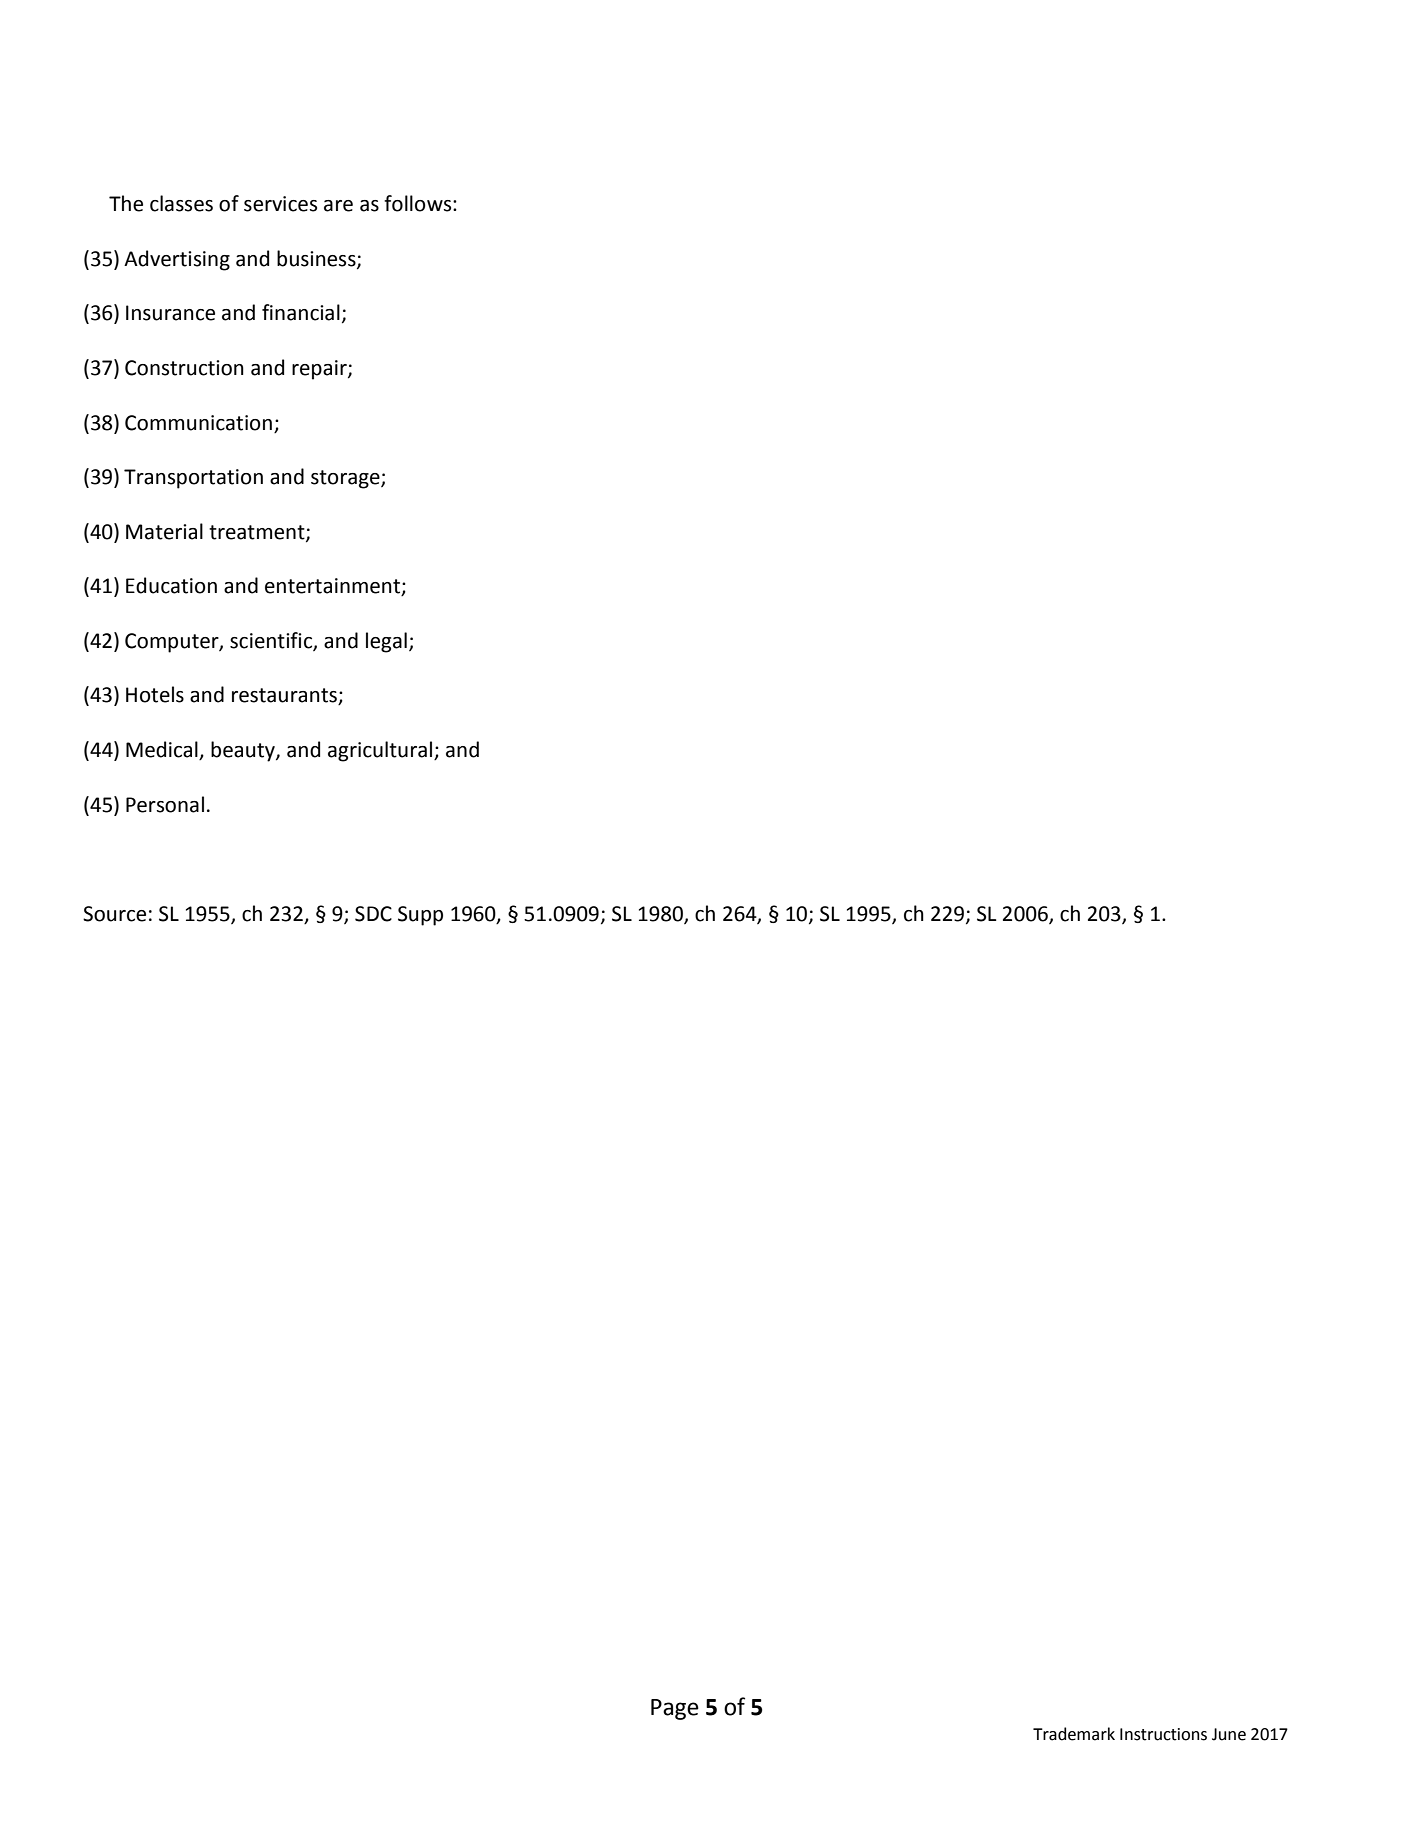 This screenshot has height=1828, width=1413. What do you see at coordinates (381, 751) in the screenshot?
I see `agricultural` at bounding box center [381, 751].
